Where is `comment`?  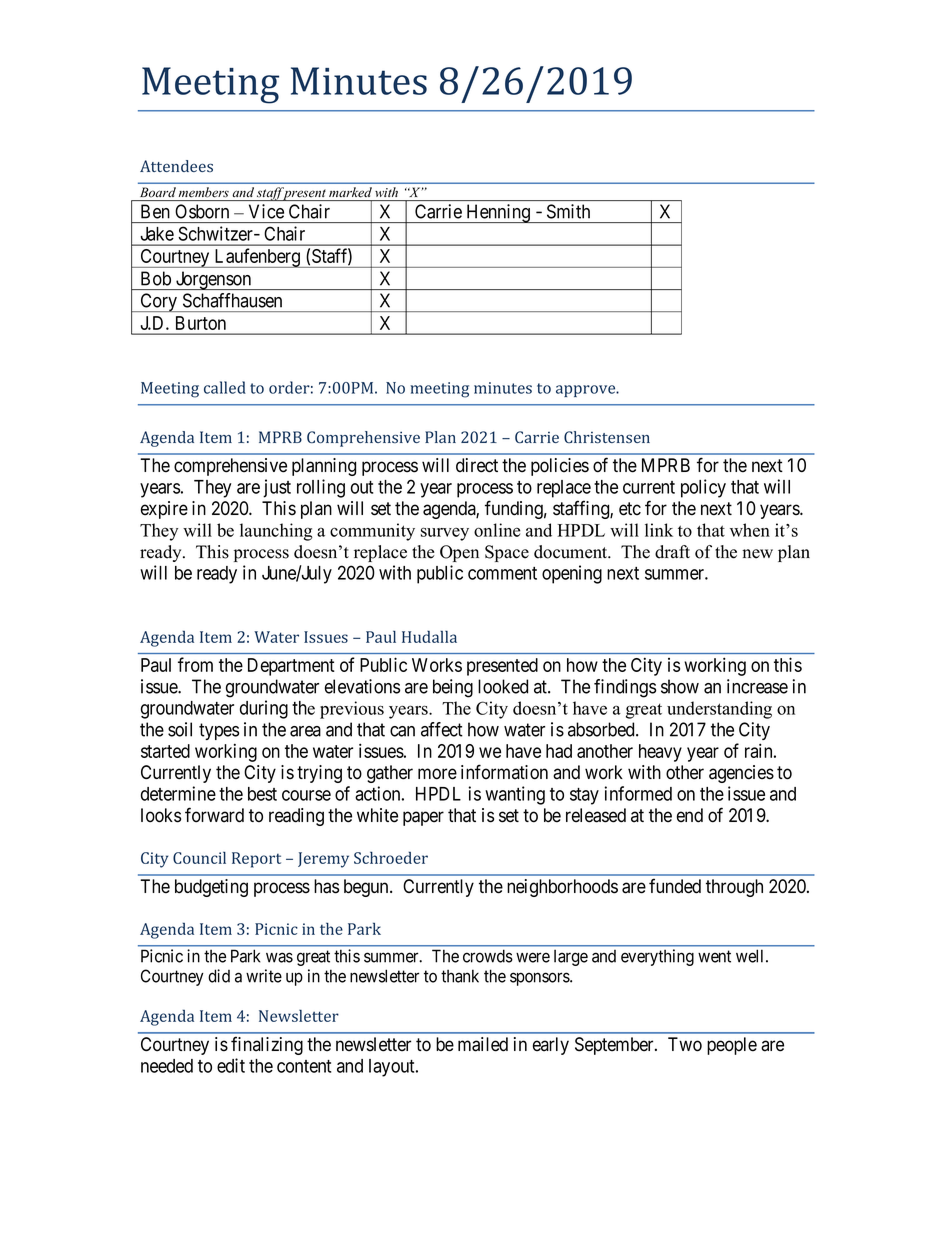
comment is located at coordinates (502, 573).
